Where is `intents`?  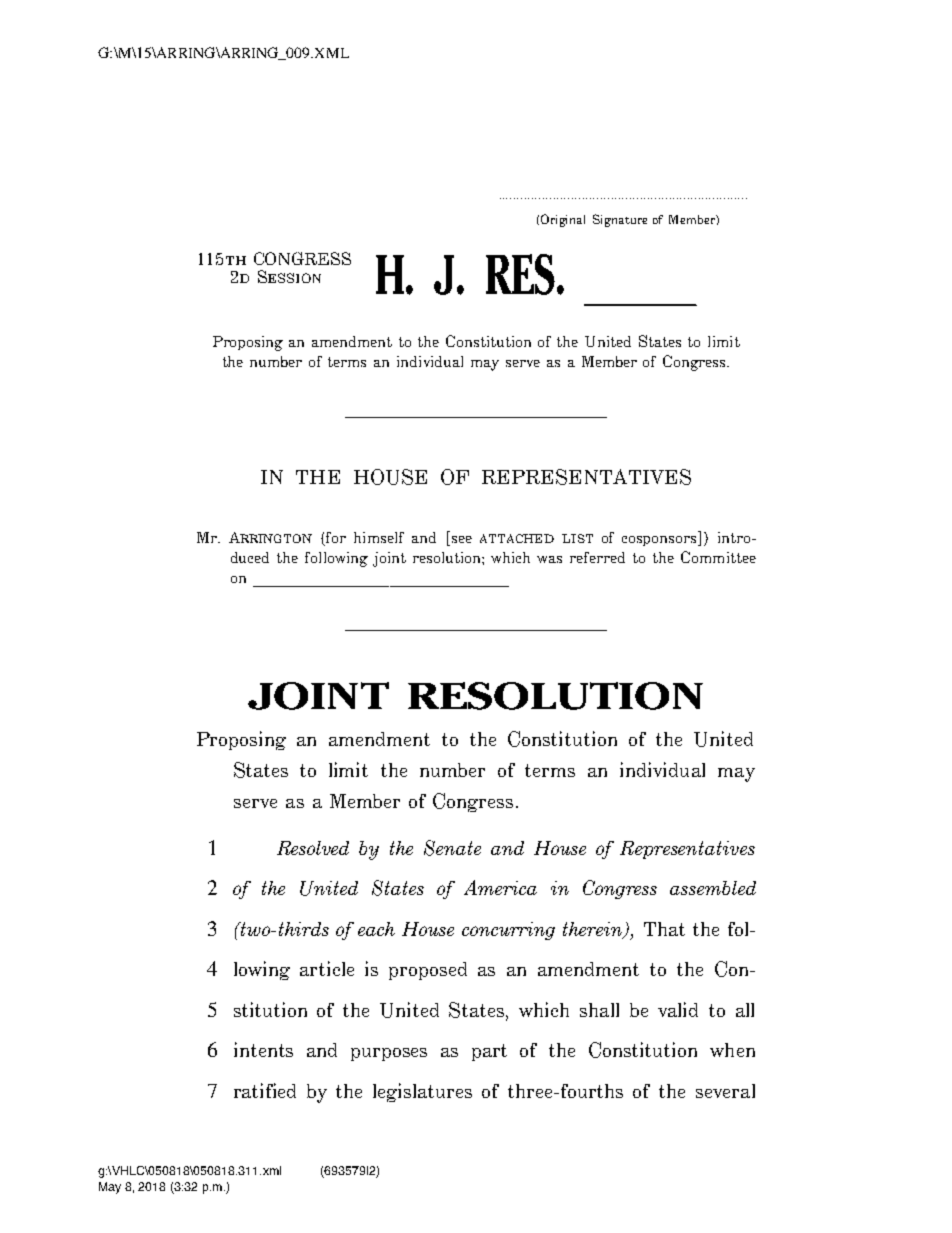
intents is located at coordinates (263, 1049).
